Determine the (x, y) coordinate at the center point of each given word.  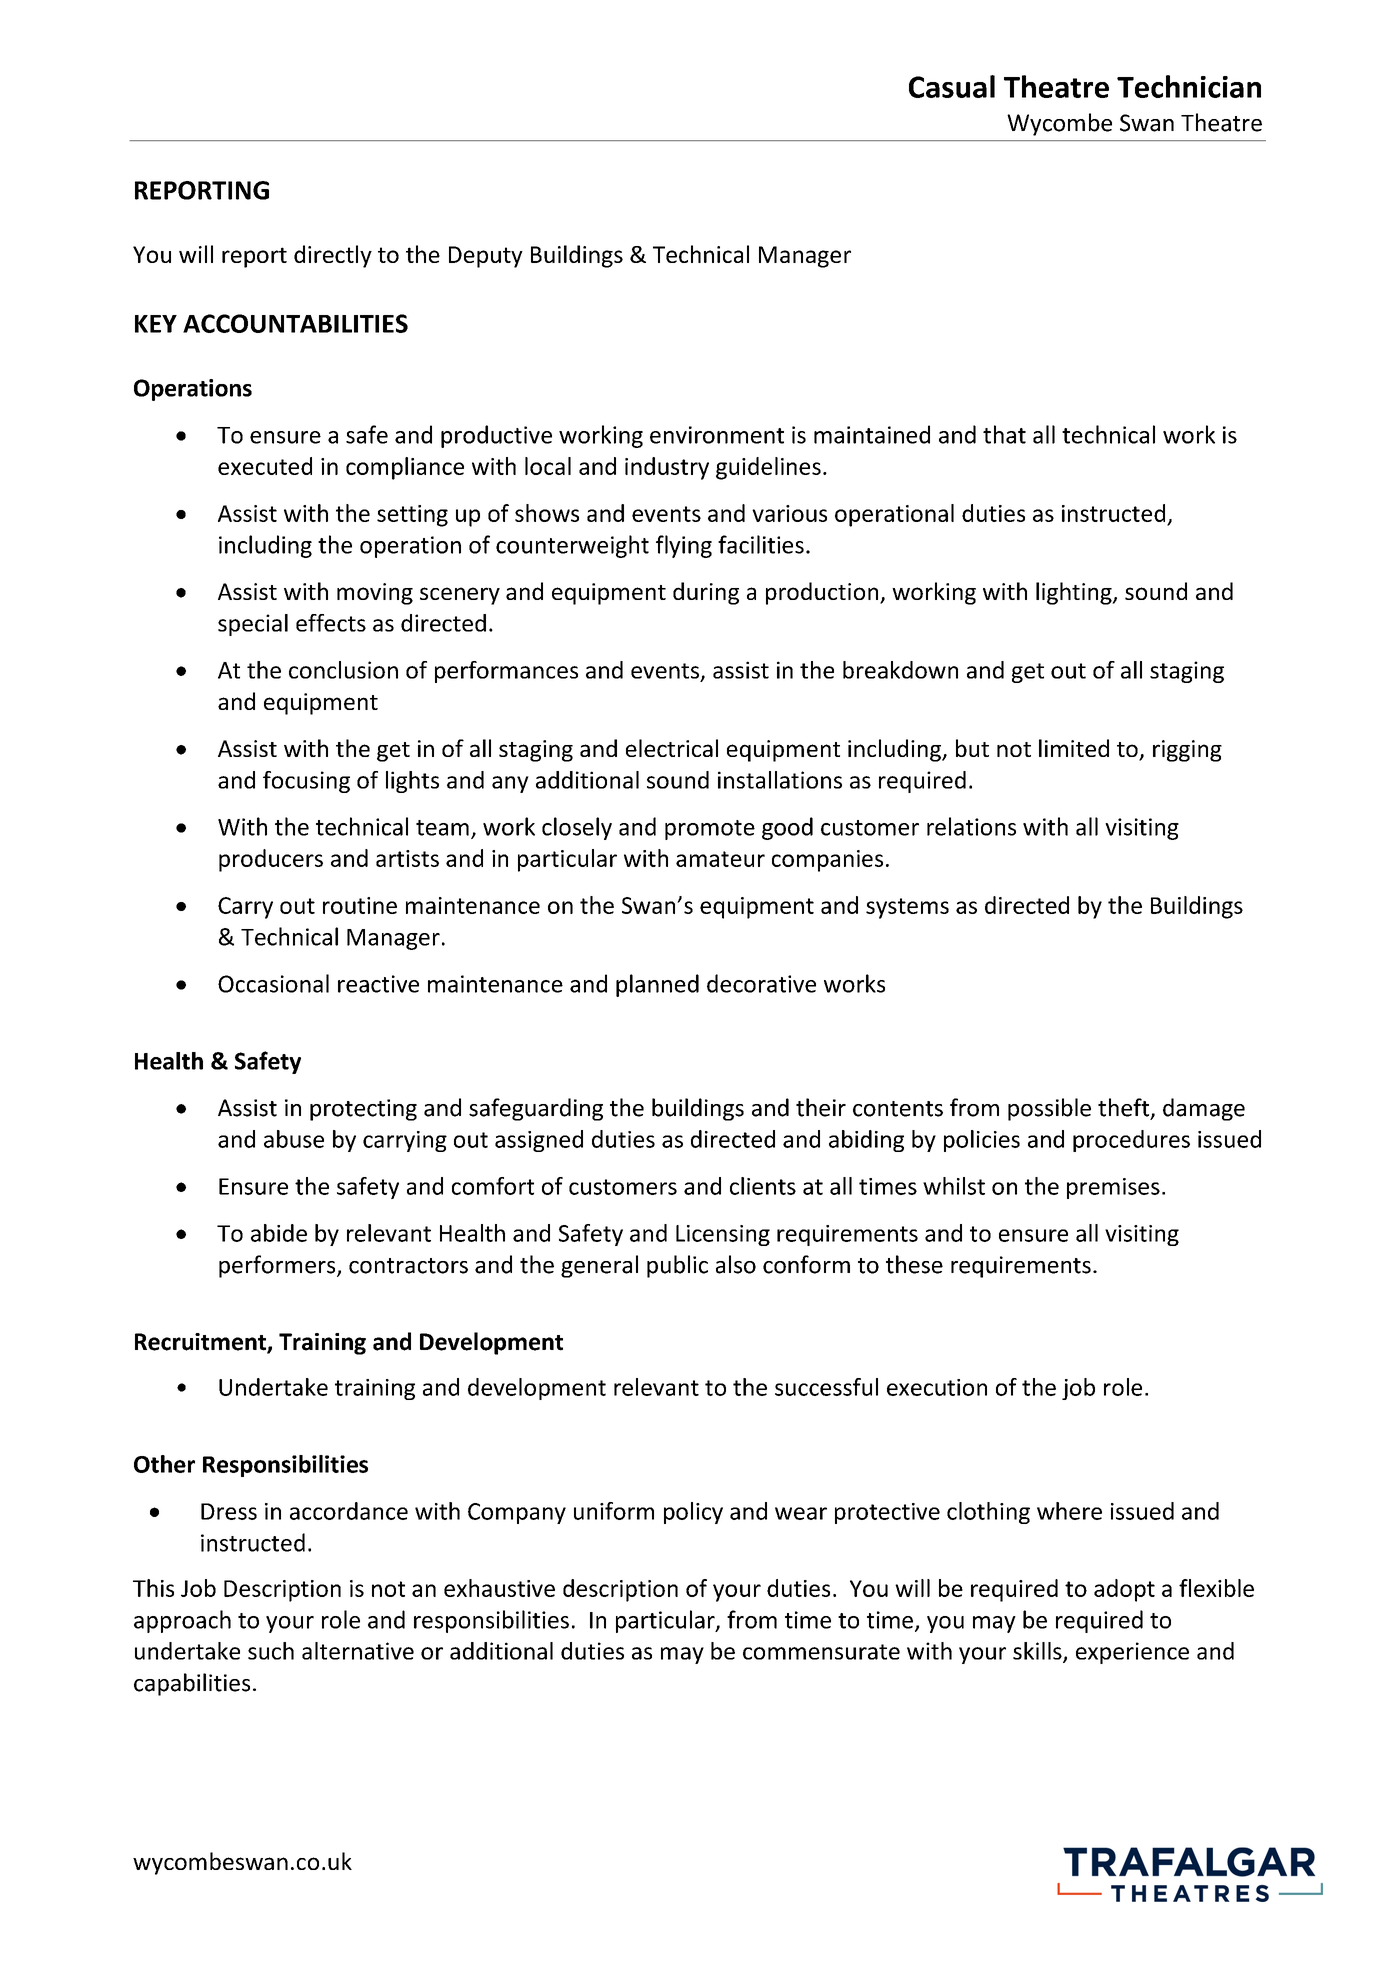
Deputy (486, 257)
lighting (1075, 593)
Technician (1189, 86)
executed (265, 466)
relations (971, 826)
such (271, 1651)
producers (271, 860)
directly (333, 256)
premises (1113, 1188)
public (677, 1266)
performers (278, 1266)
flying (684, 546)
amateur (720, 859)
